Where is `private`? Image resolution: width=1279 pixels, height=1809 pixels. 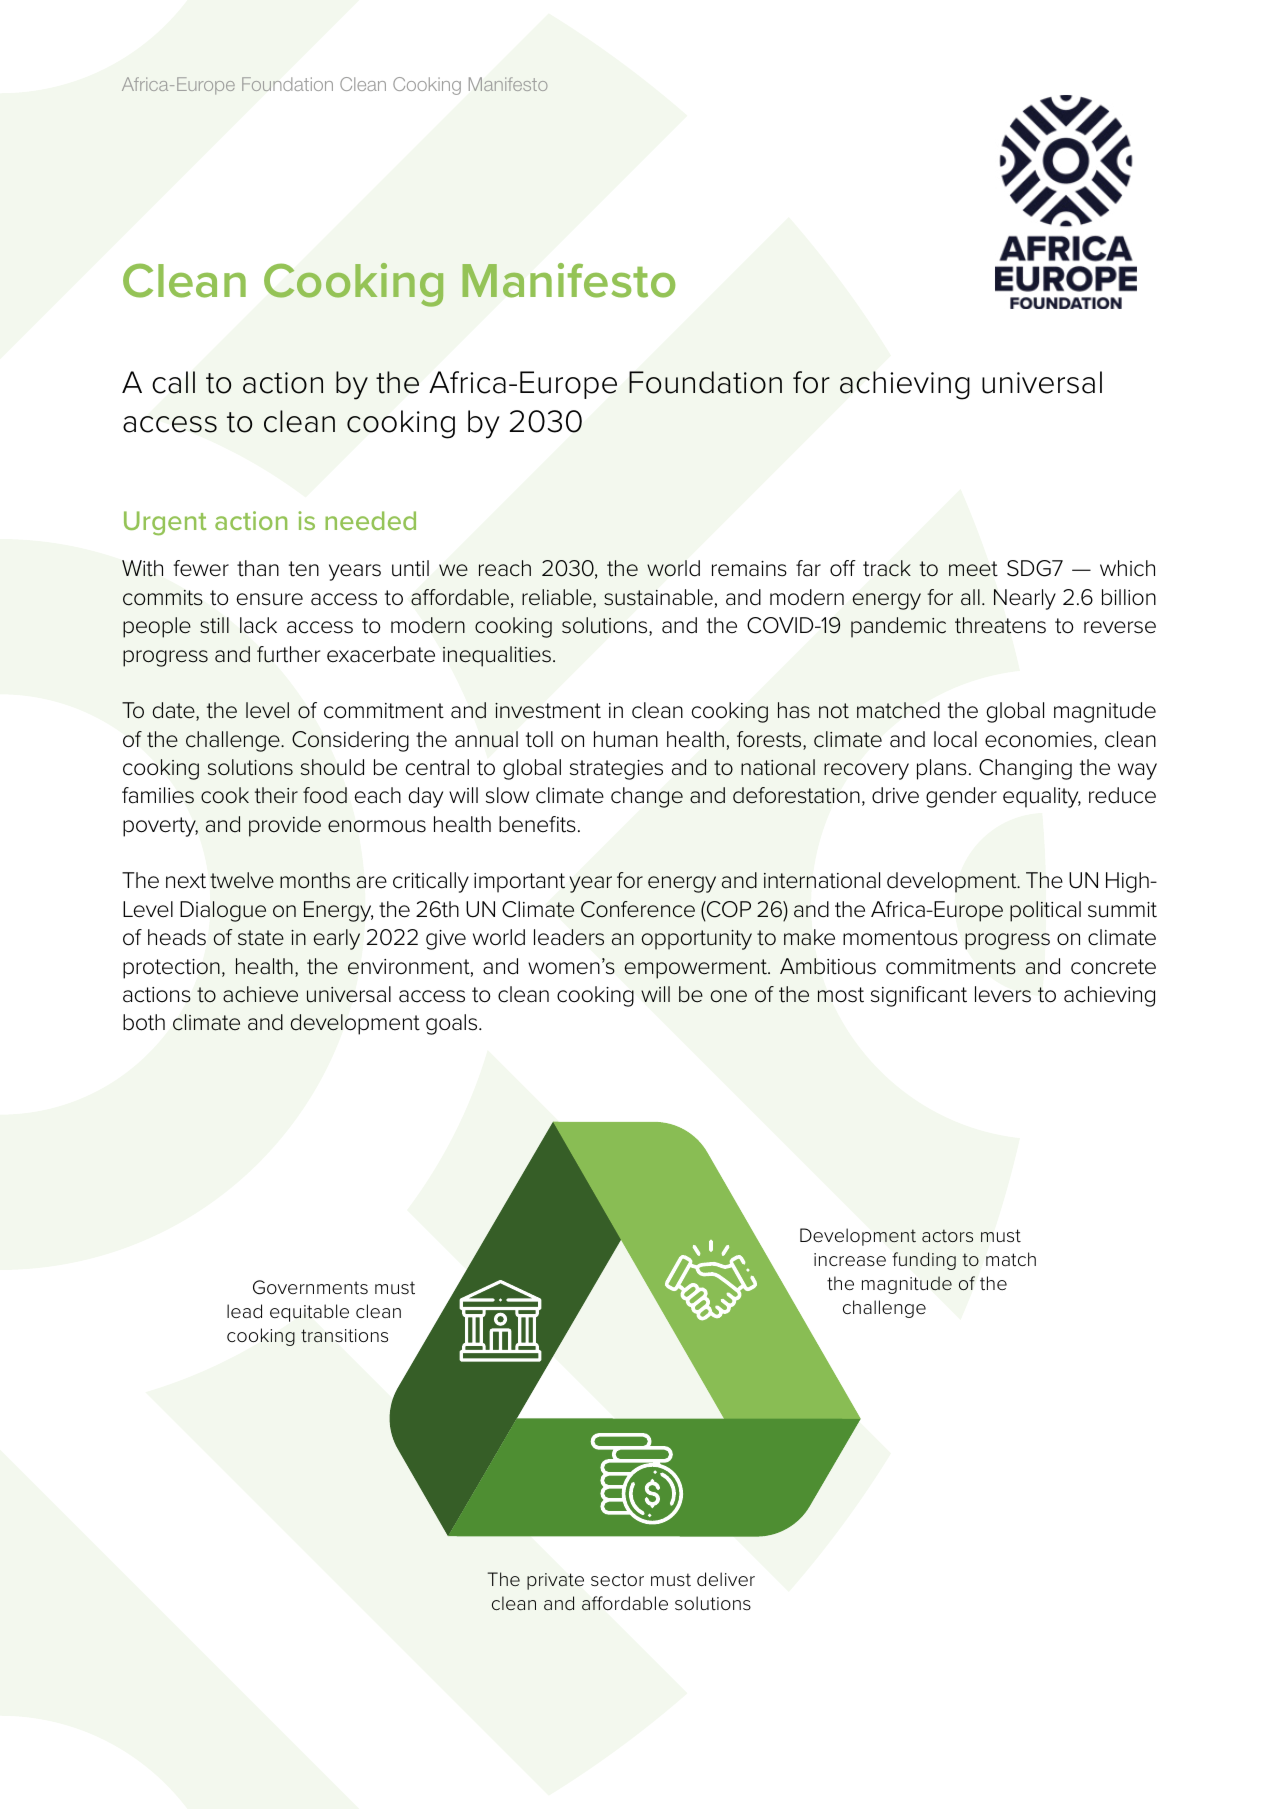
private is located at coordinates (555, 1581).
